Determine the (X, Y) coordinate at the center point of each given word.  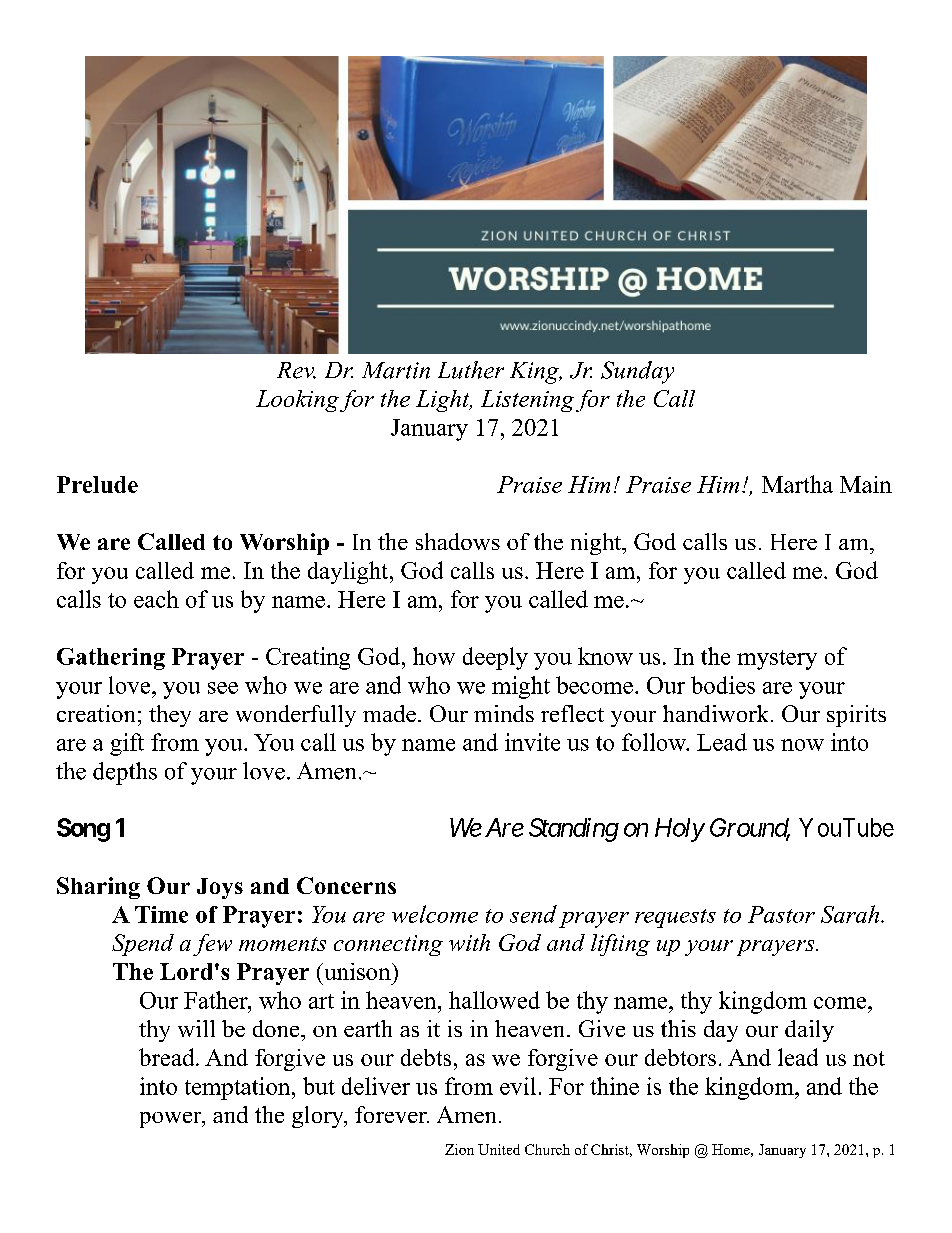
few (212, 945)
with (469, 942)
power (172, 1120)
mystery (777, 660)
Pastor (781, 914)
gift (127, 744)
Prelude (97, 484)
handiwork (715, 713)
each (156, 599)
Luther (471, 370)
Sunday (637, 372)
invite (532, 742)
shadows (458, 541)
